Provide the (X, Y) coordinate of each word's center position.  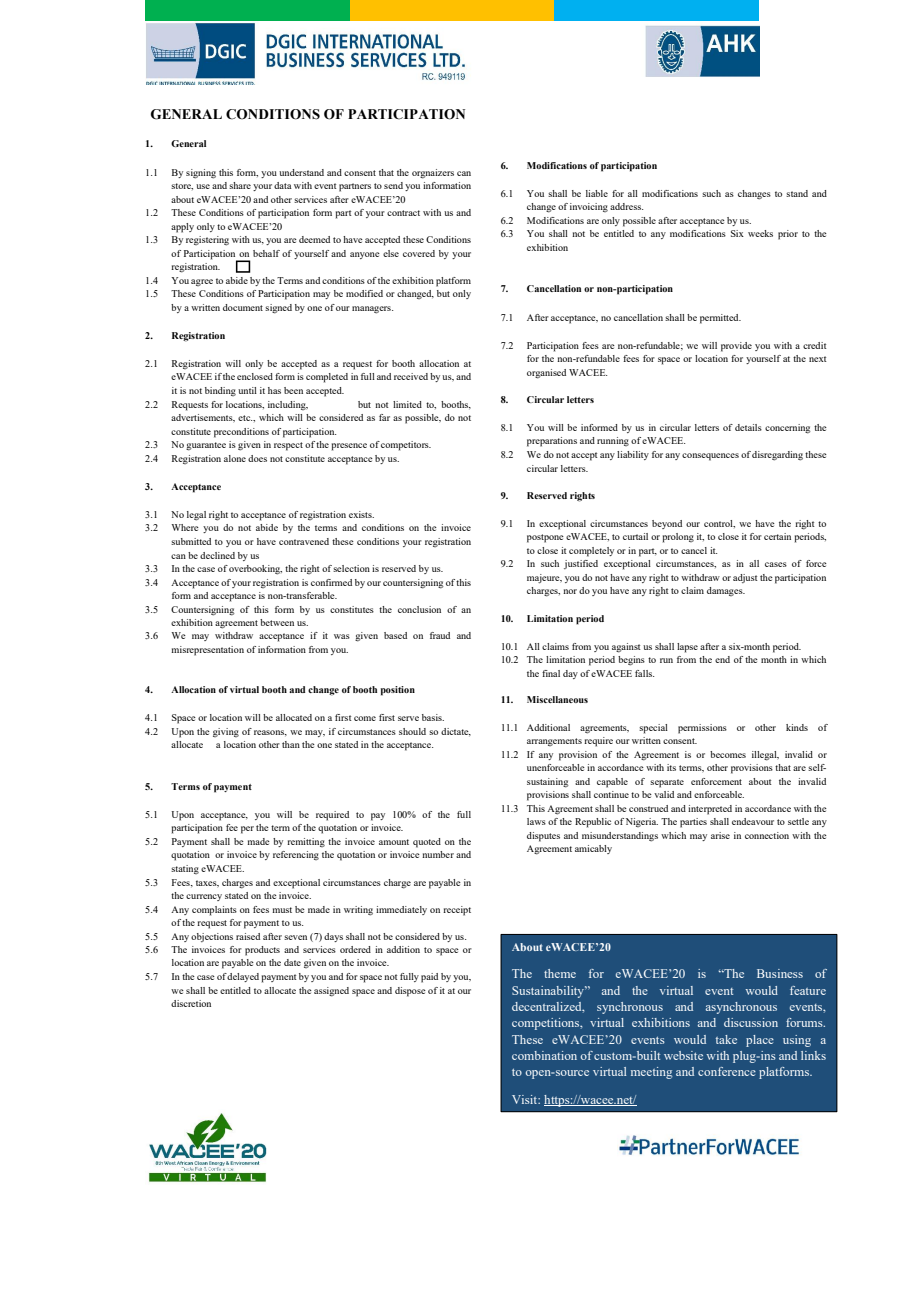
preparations (552, 442)
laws (536, 821)
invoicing (589, 207)
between (277, 622)
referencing (296, 855)
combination (544, 1055)
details (748, 427)
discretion (191, 1003)
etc (245, 418)
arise (720, 835)
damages (726, 591)
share (240, 185)
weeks (760, 233)
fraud (440, 635)
